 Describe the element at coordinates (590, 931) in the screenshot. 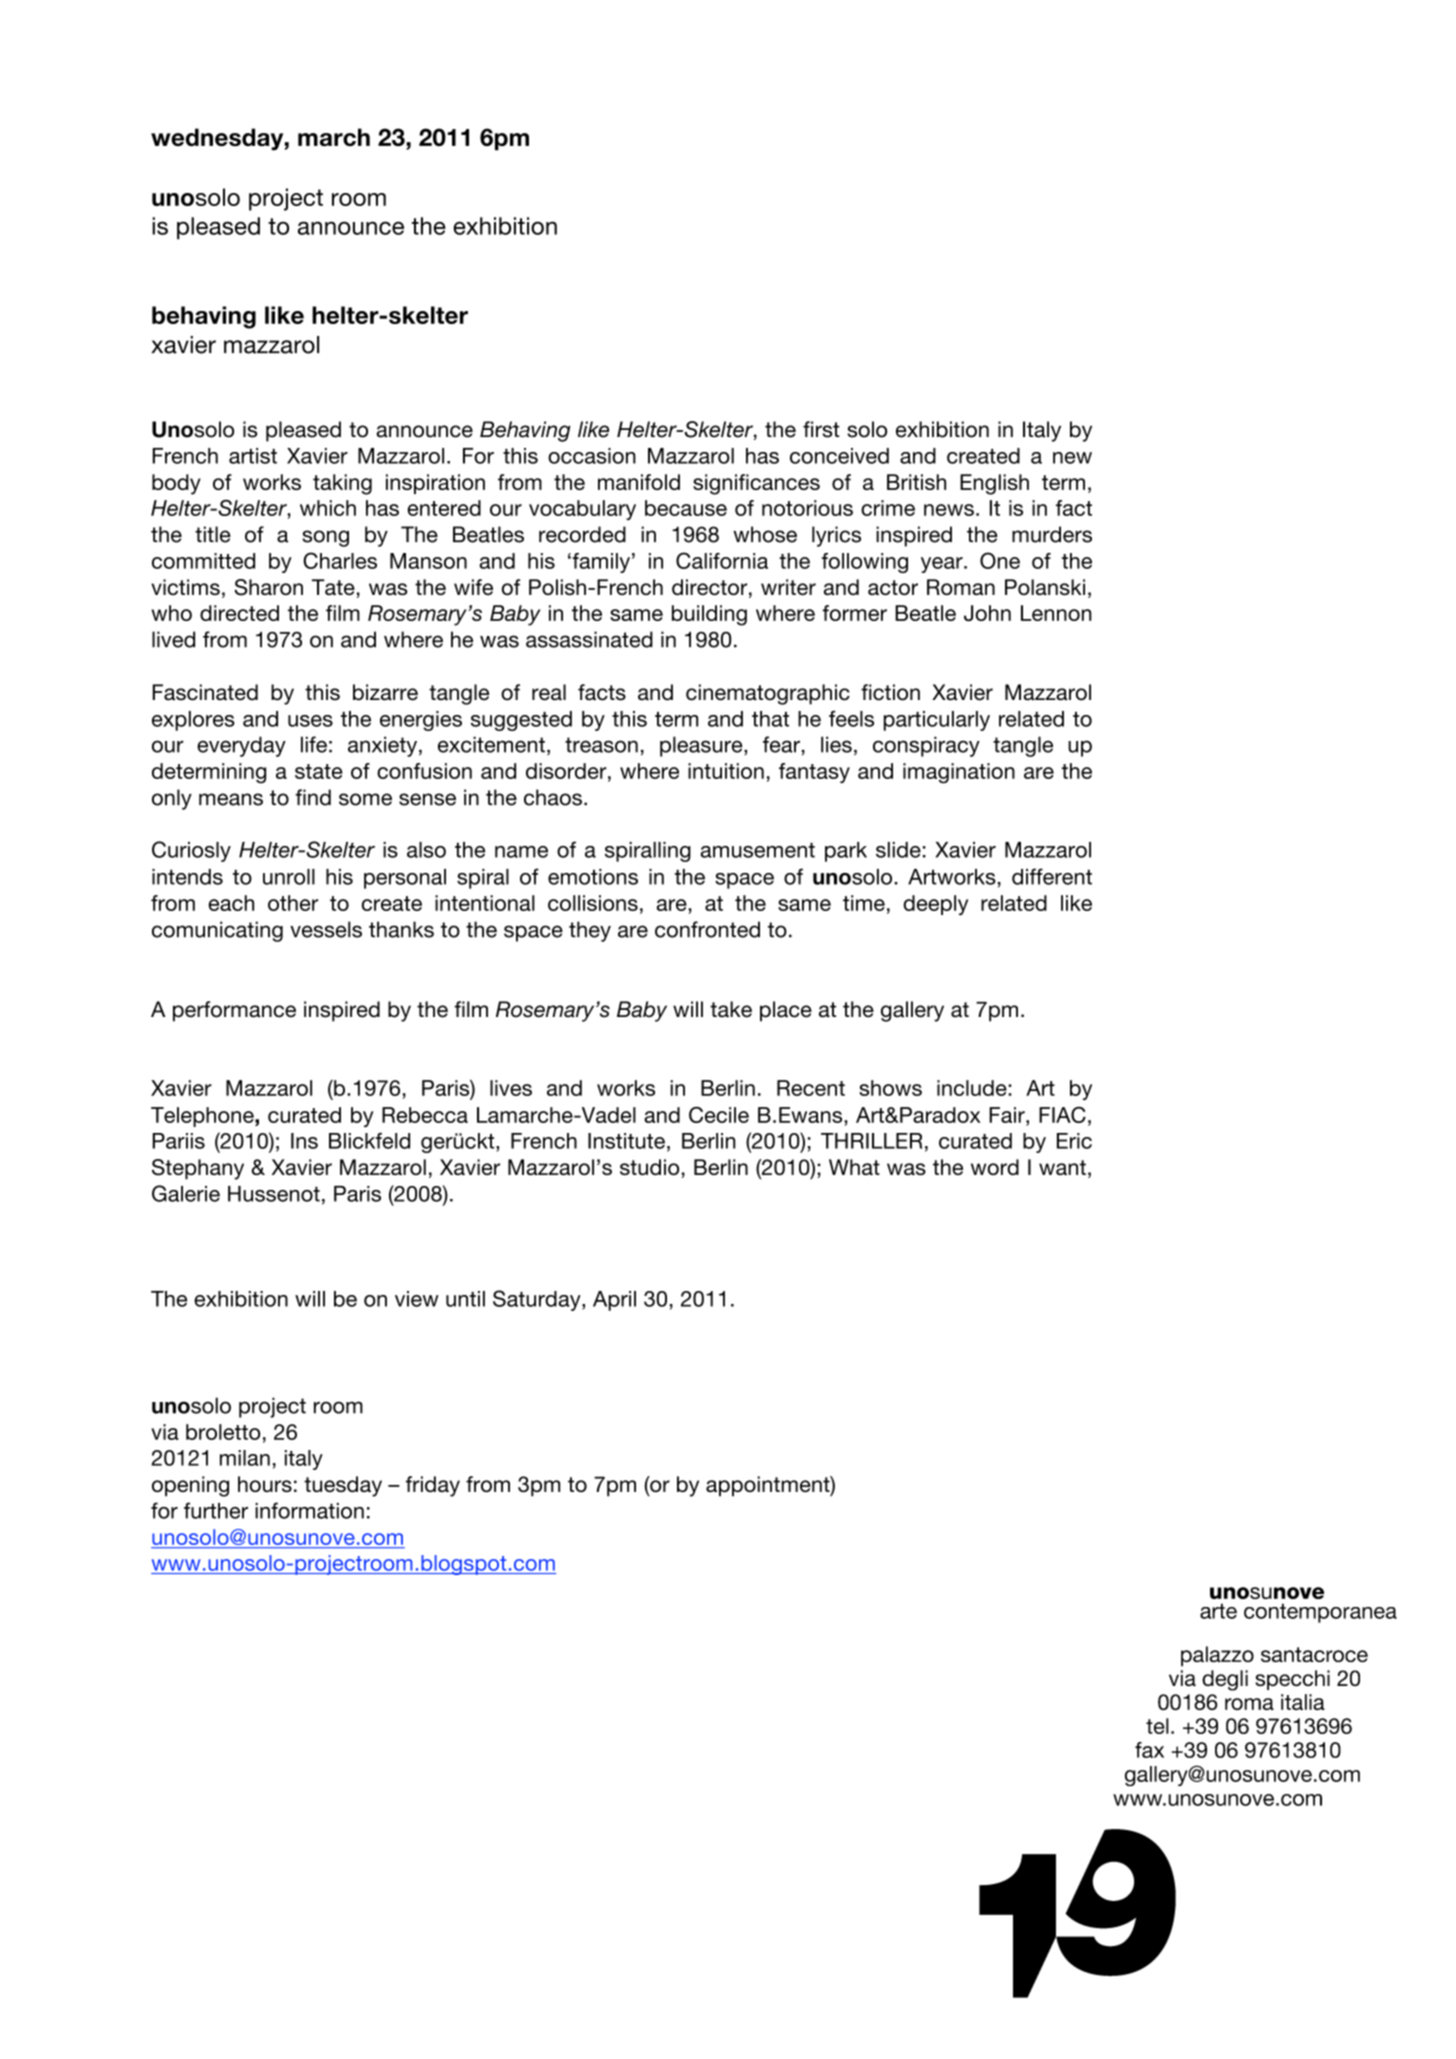

I see `they` at that location.
